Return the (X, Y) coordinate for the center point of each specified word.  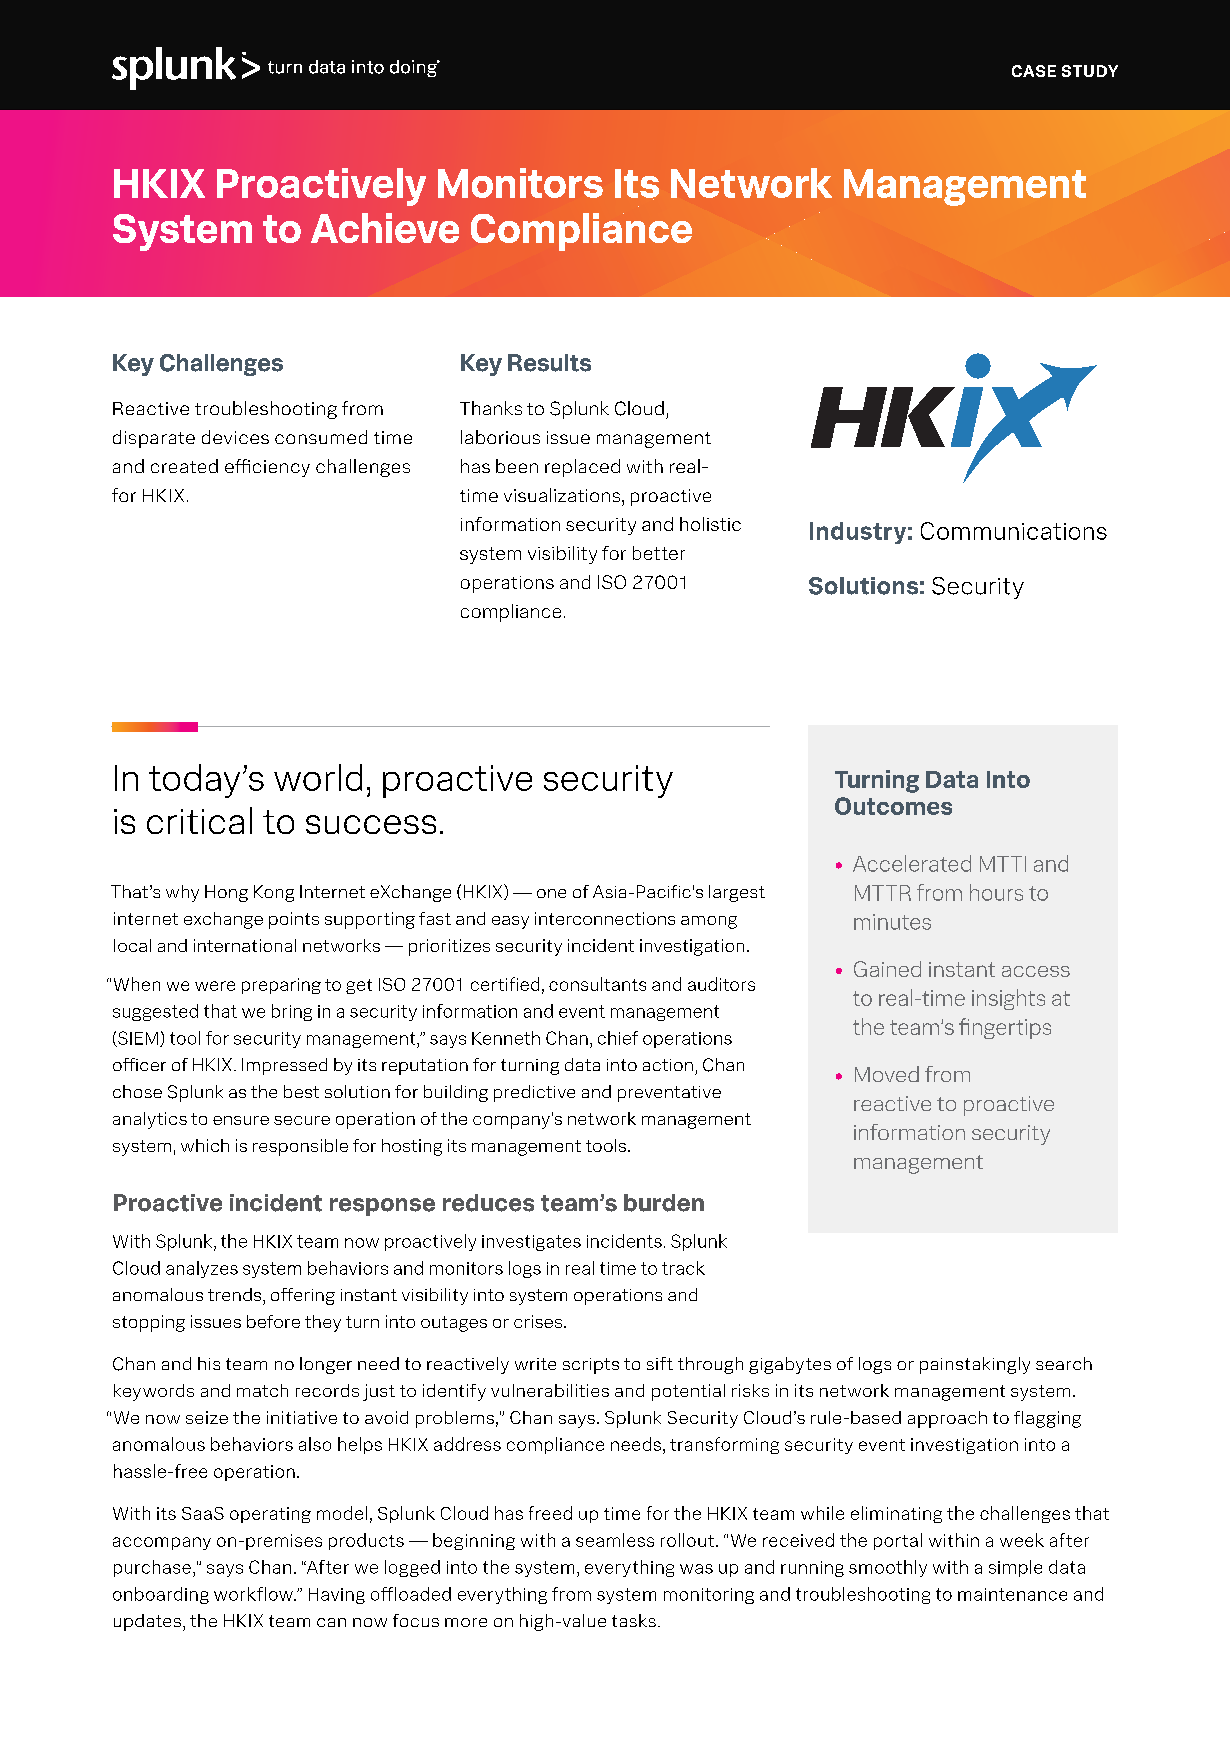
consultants (597, 984)
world (318, 777)
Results (549, 363)
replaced (582, 468)
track (683, 1268)
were (215, 986)
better (659, 553)
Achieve (385, 228)
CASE (1034, 71)
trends (236, 1294)
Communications (1014, 531)
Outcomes (893, 806)
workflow (254, 1594)
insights (1008, 999)
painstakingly (975, 1365)
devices (235, 437)
